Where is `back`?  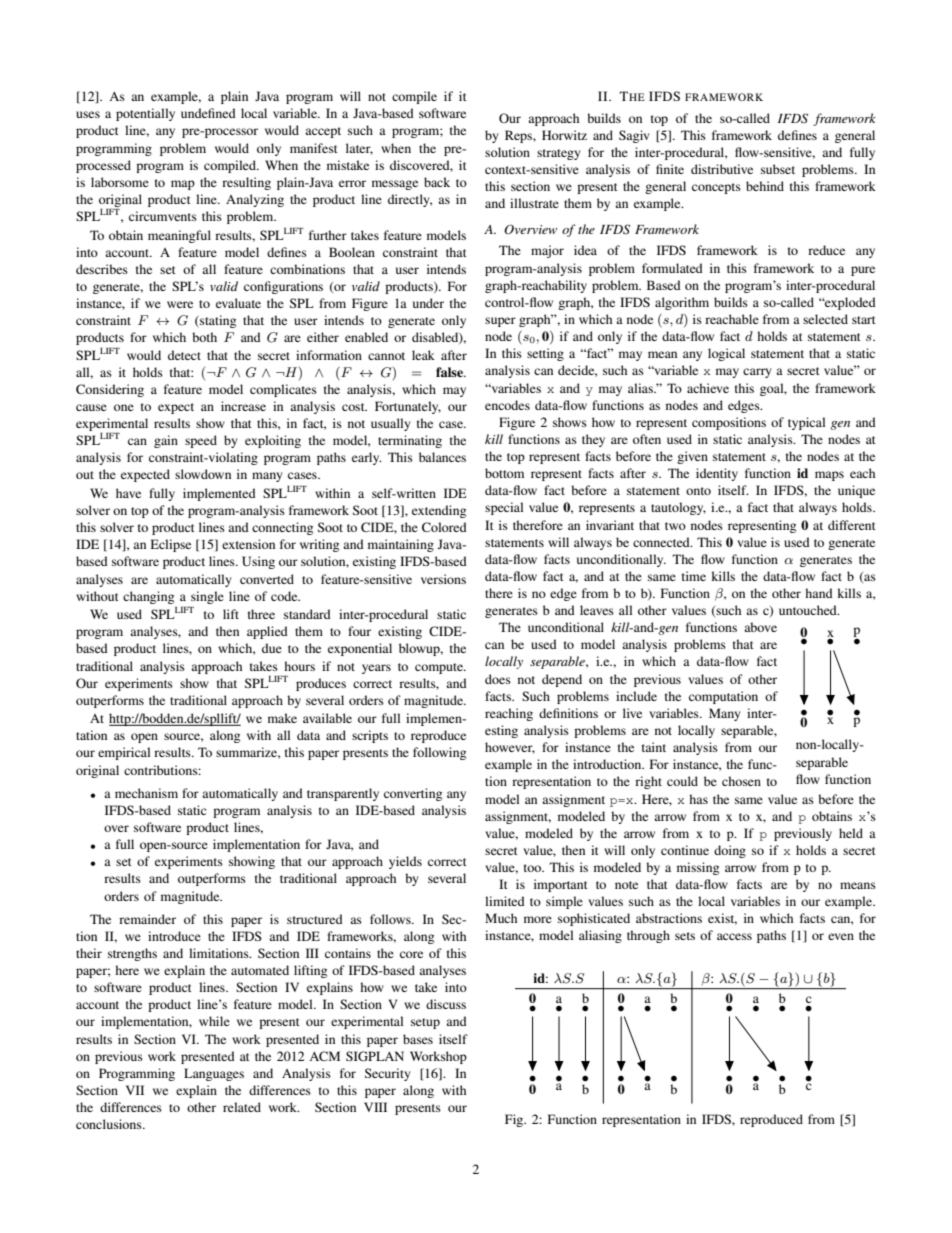 back is located at coordinates (437, 182).
